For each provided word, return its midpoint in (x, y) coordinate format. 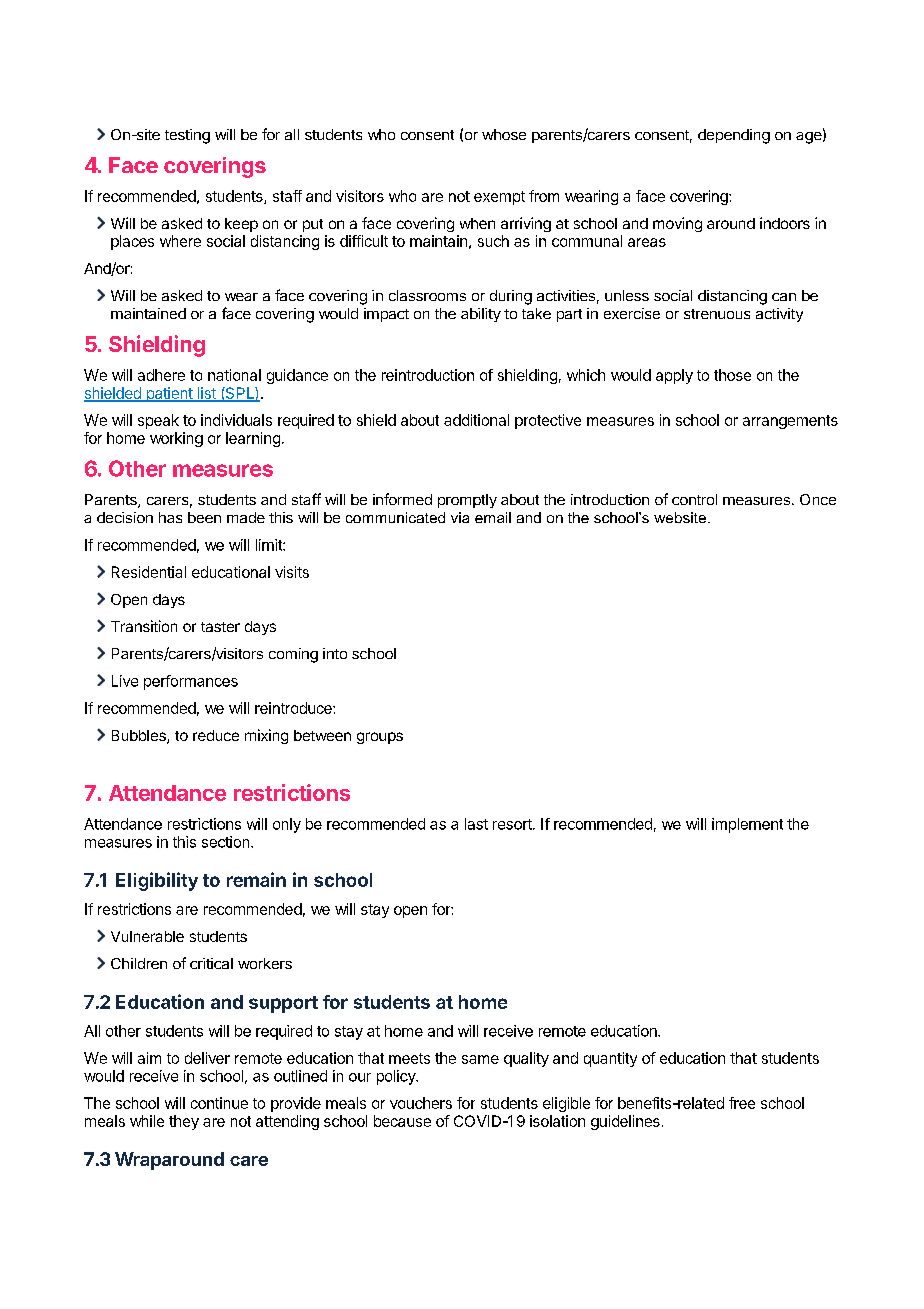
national (234, 375)
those (732, 375)
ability (481, 315)
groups (380, 738)
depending (734, 136)
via (460, 517)
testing (187, 136)
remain (256, 879)
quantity (610, 1059)
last (476, 824)
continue (219, 1103)
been (204, 517)
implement (747, 825)
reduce (216, 735)
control (694, 499)
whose (504, 134)
